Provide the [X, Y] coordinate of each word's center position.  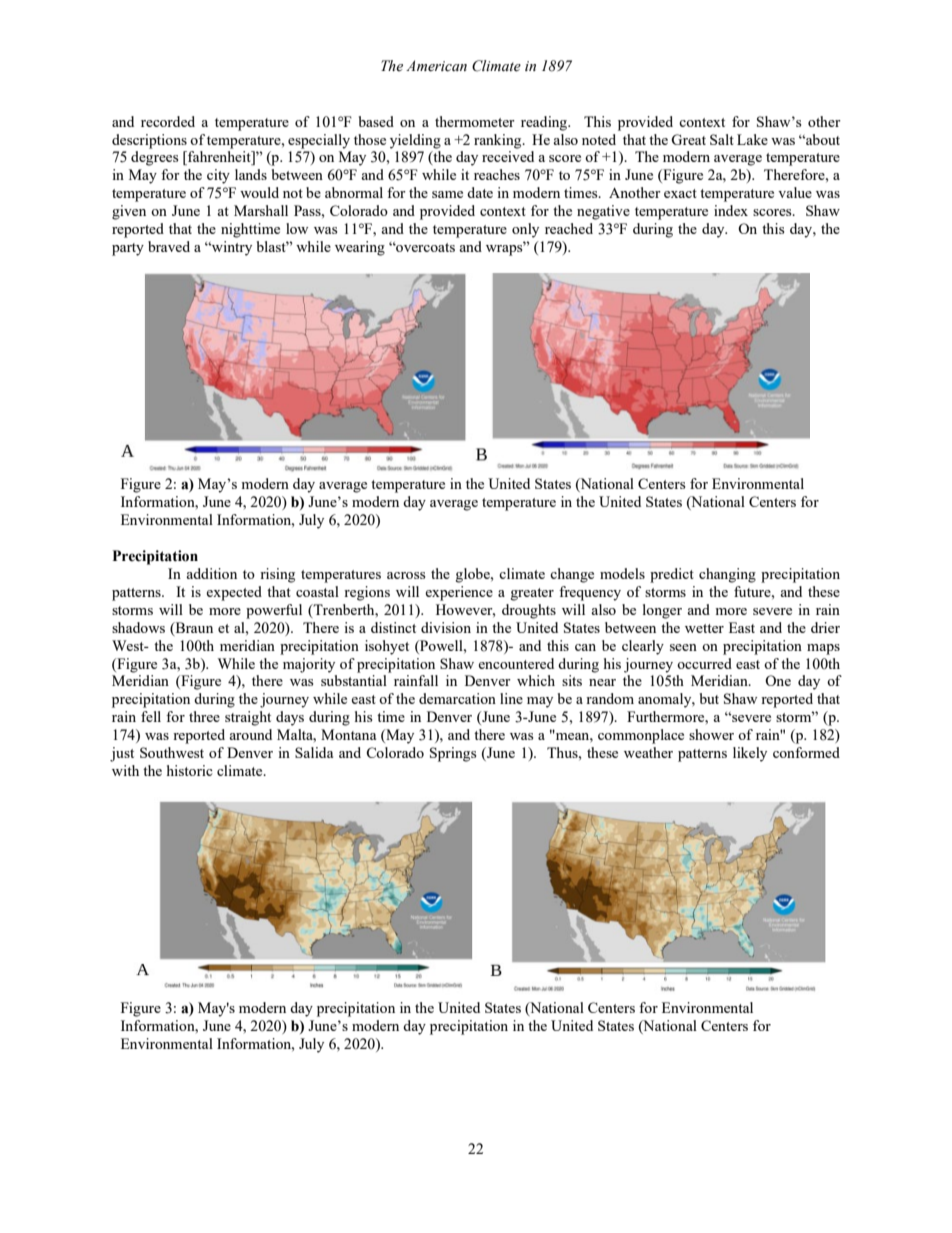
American [436, 66]
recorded [168, 121]
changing [727, 575]
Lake [752, 139]
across [406, 575]
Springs [453, 754]
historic [190, 770]
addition [211, 573]
